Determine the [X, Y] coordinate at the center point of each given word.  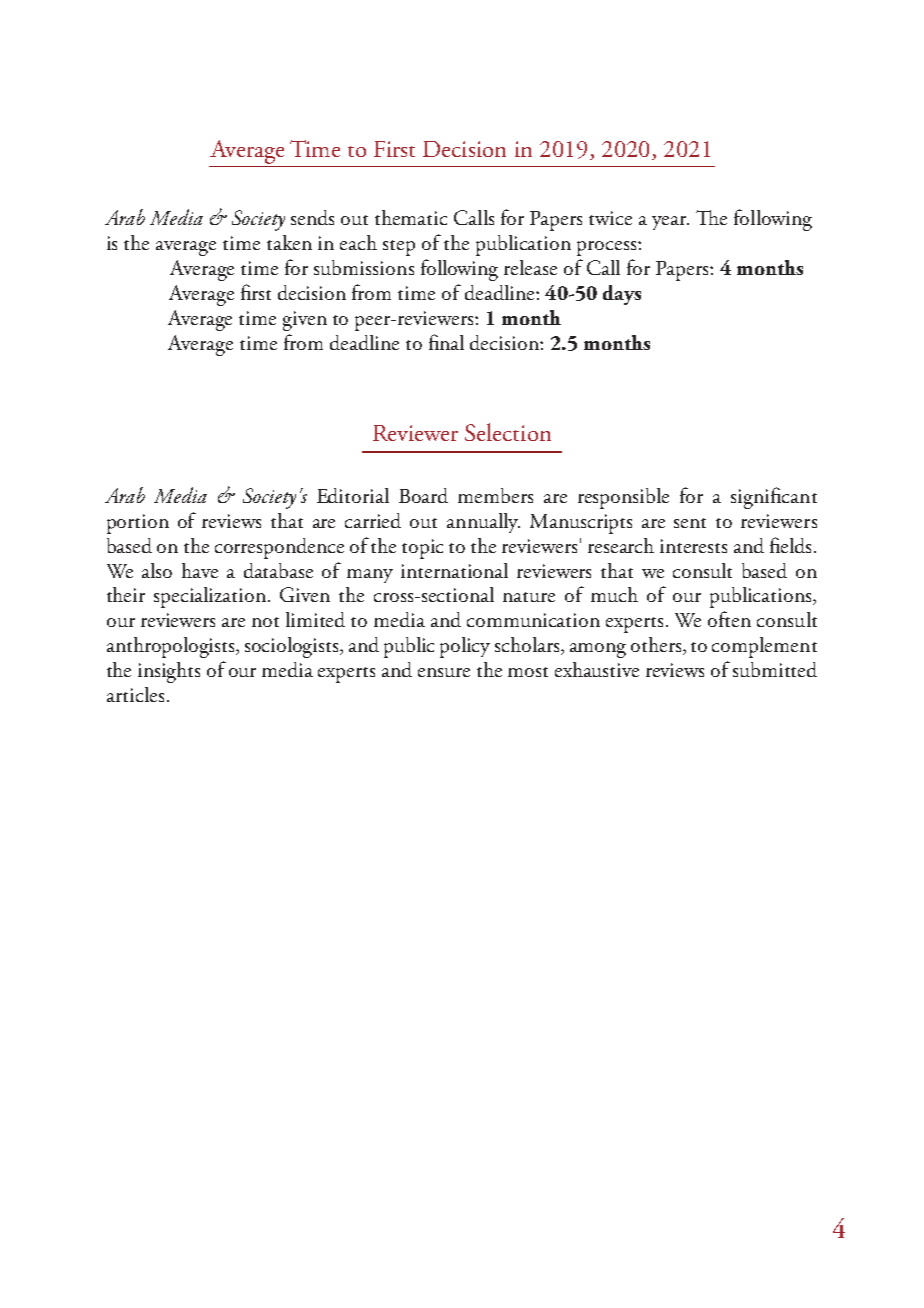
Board [423, 495]
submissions [364, 267]
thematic [411, 217]
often [729, 619]
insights [169, 672]
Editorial [353, 495]
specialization [210, 597]
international [454, 570]
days [622, 295]
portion [138, 524]
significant [774, 498]
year [670, 223]
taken [289, 242]
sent [690, 523]
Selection [508, 432]
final [446, 342]
